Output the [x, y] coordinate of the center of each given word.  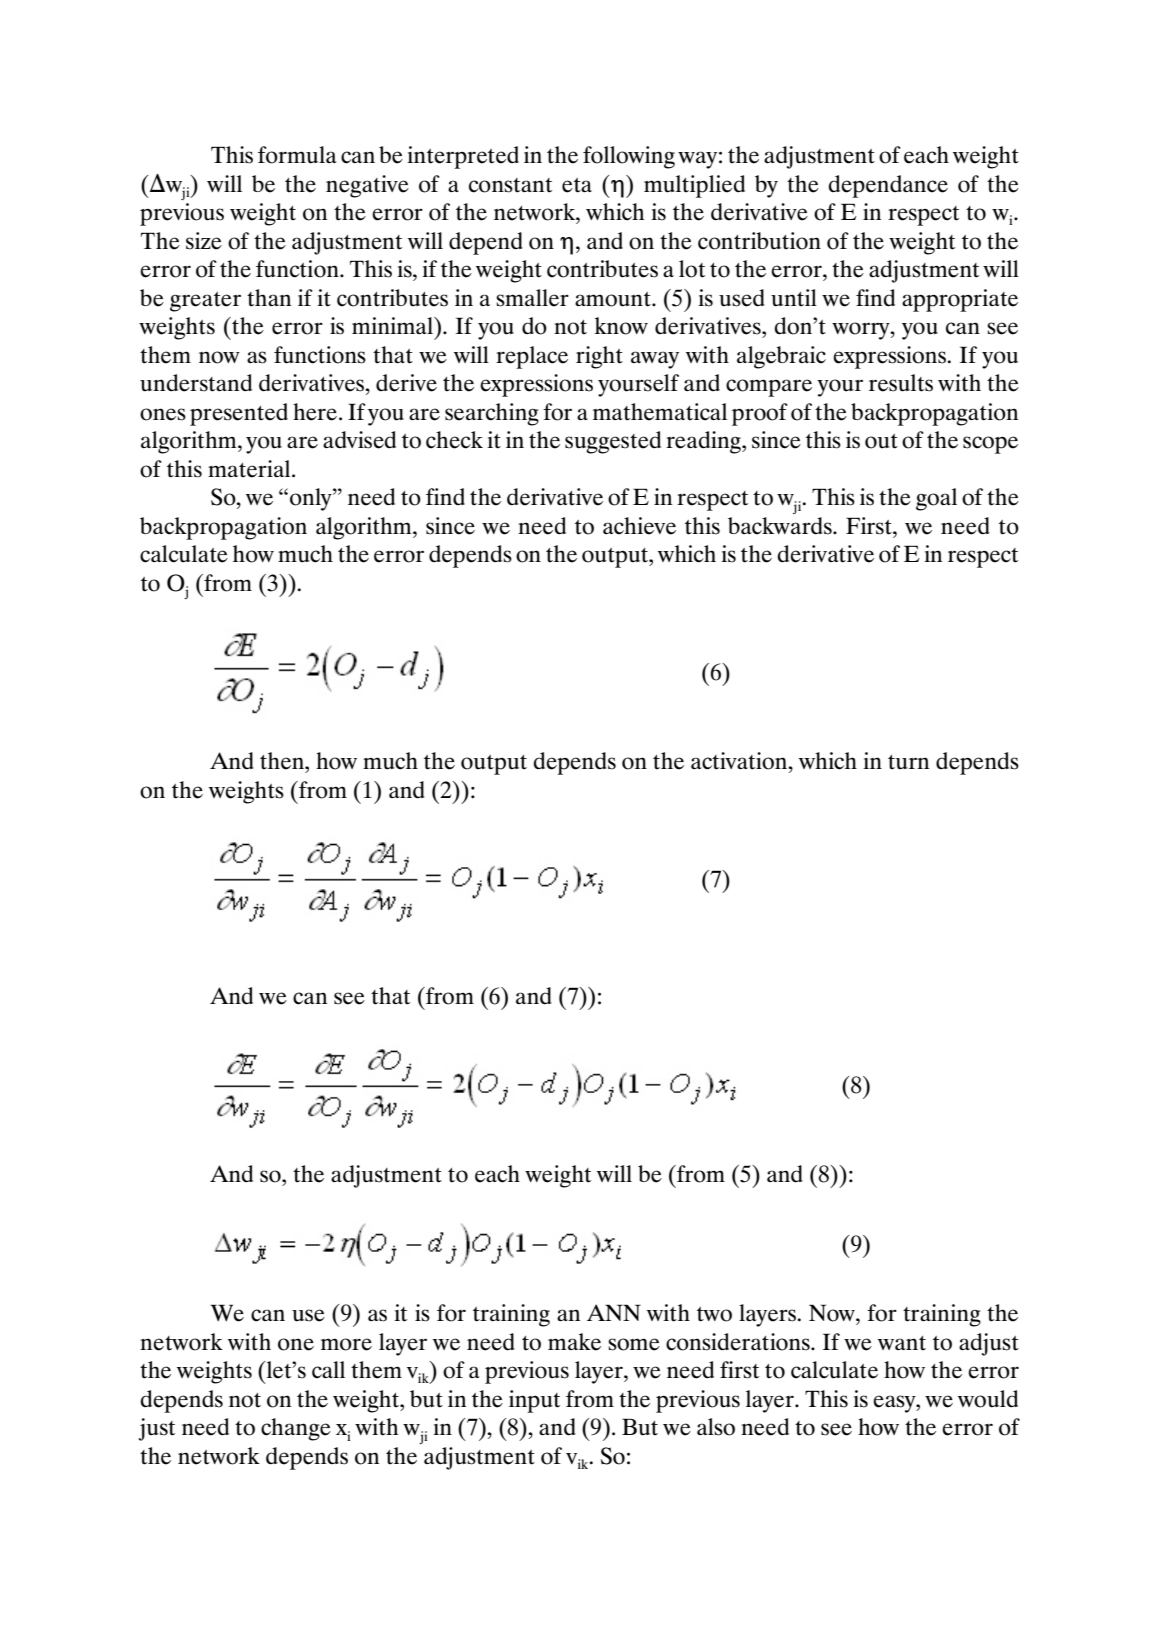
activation [740, 761]
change [296, 1429]
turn [908, 762]
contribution [759, 241]
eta [577, 185]
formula [297, 155]
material [250, 469]
